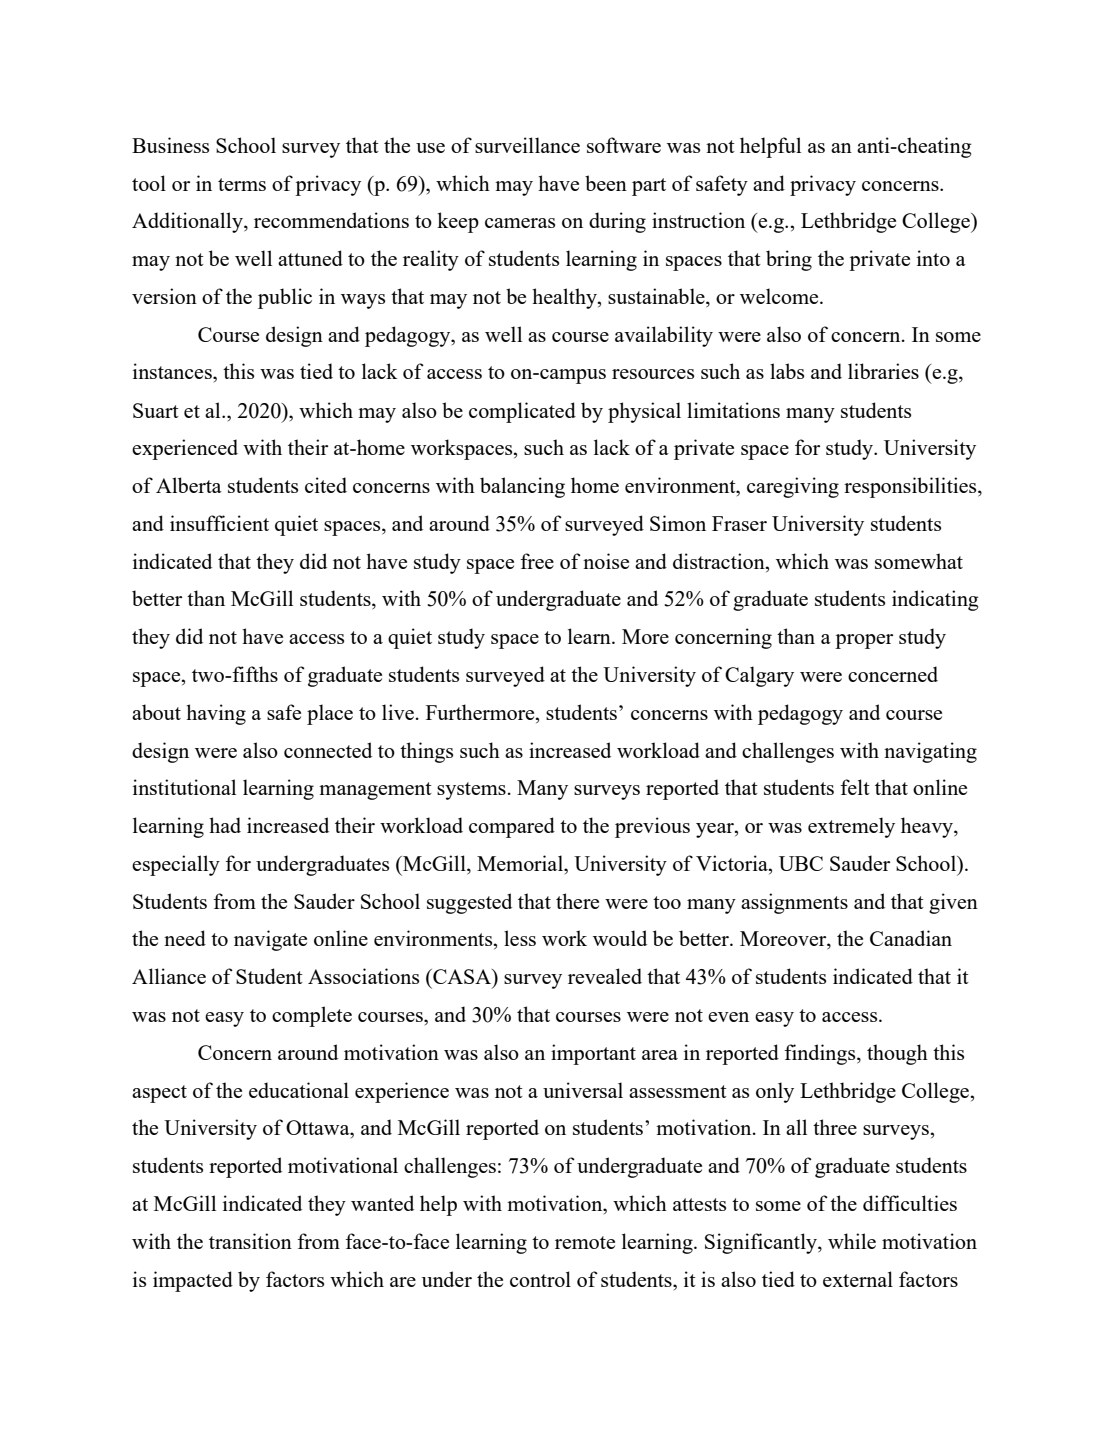 The image size is (1117, 1446). I want to click on surveillance, so click(527, 145).
